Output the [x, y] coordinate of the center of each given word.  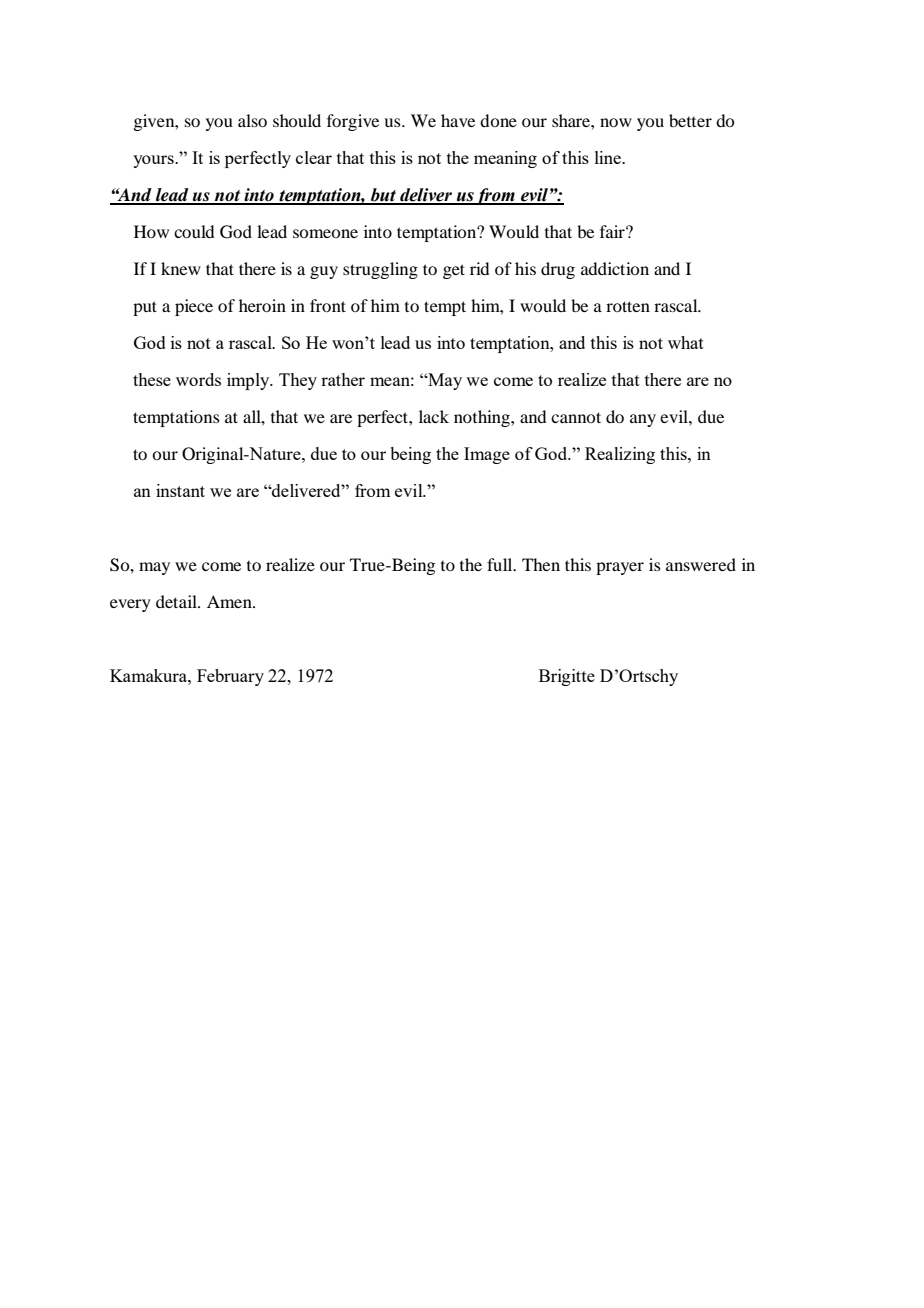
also [252, 120]
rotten [628, 306]
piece [194, 307]
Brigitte [567, 677]
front [328, 305]
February [230, 677]
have [458, 120]
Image [487, 455]
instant [180, 490]
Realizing [620, 455]
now [616, 122]
